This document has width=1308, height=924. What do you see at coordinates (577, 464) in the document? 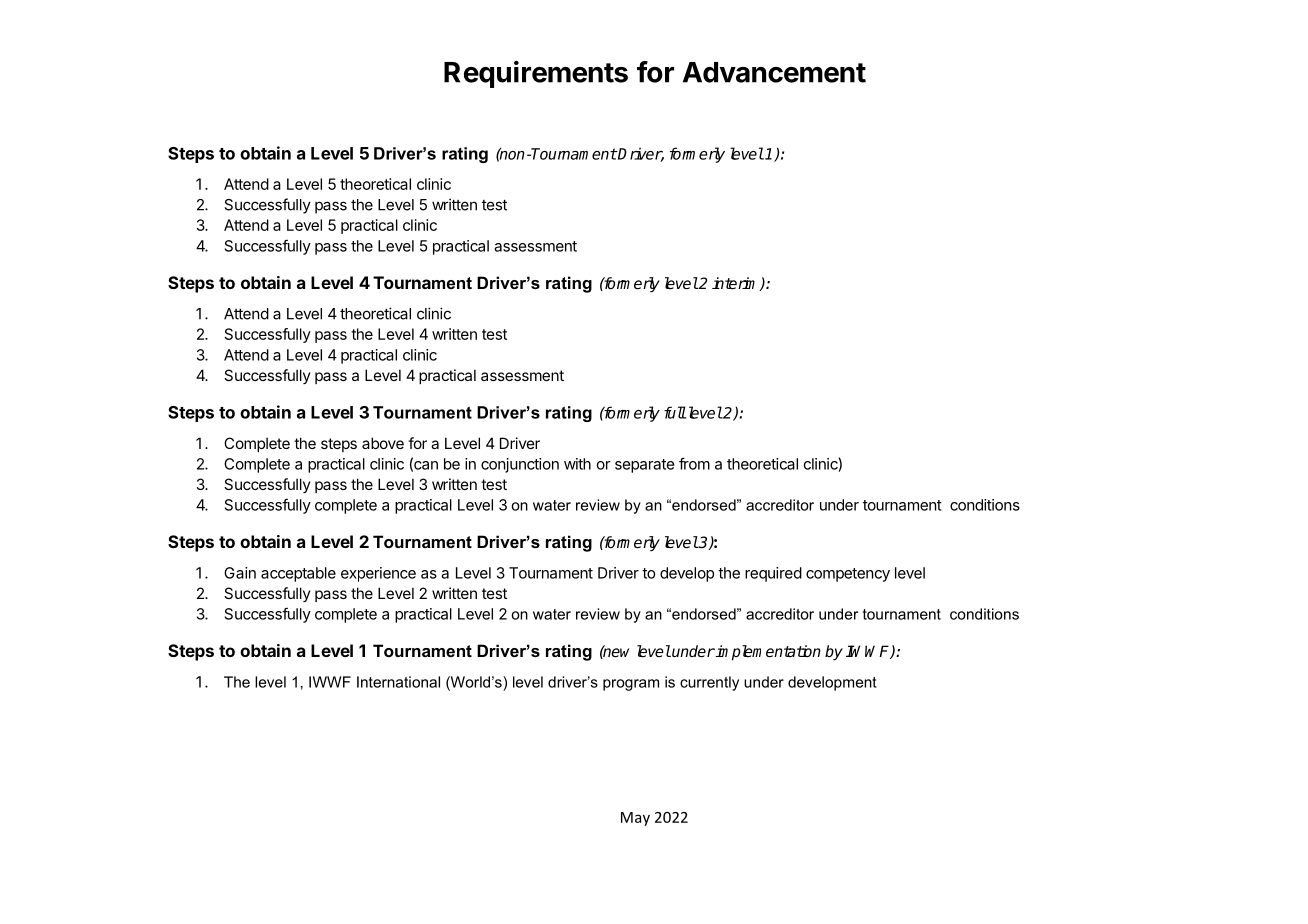
I see `with` at bounding box center [577, 464].
